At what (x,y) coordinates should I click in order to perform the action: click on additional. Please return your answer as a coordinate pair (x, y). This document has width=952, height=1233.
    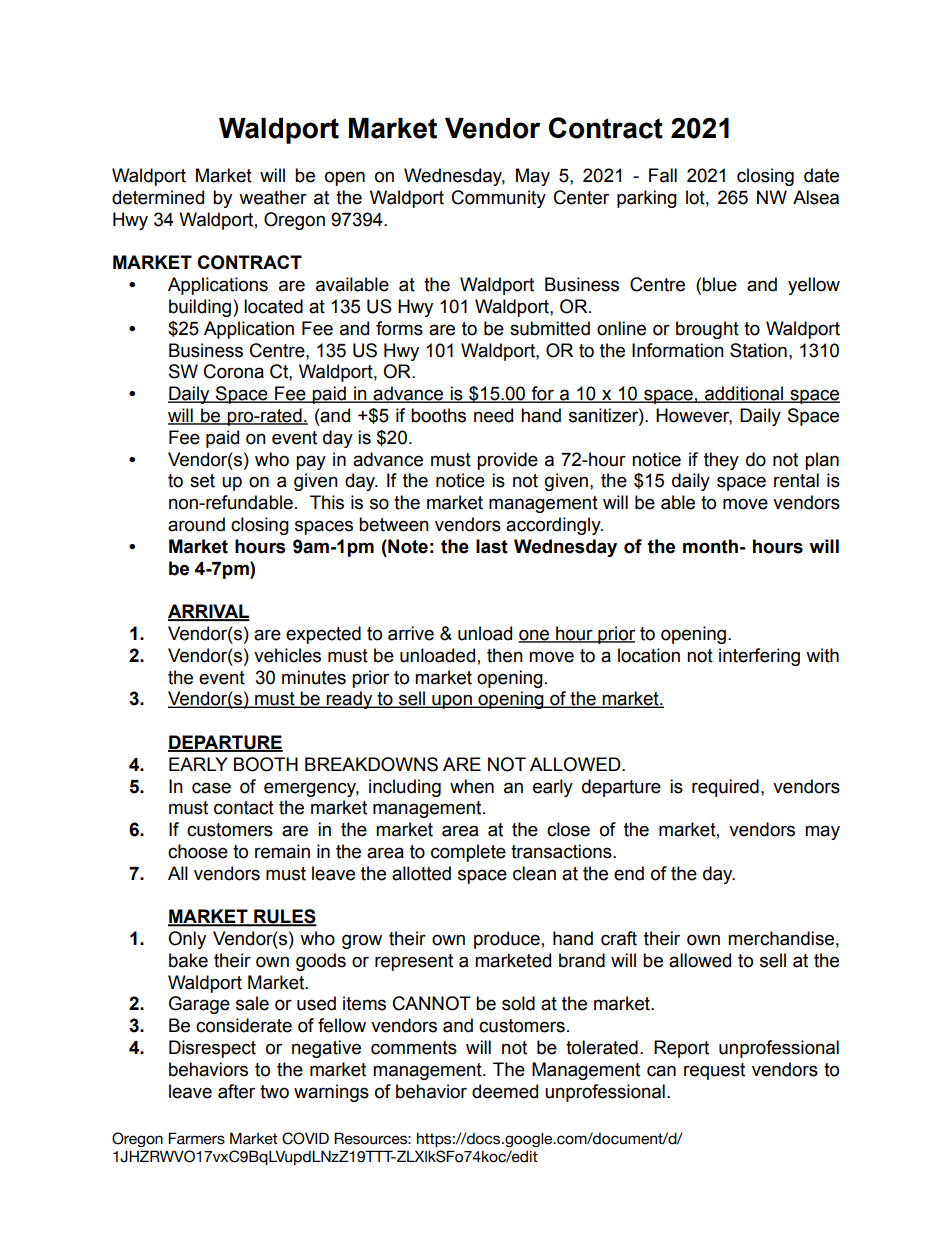
    Looking at the image, I should click on (744, 394).
